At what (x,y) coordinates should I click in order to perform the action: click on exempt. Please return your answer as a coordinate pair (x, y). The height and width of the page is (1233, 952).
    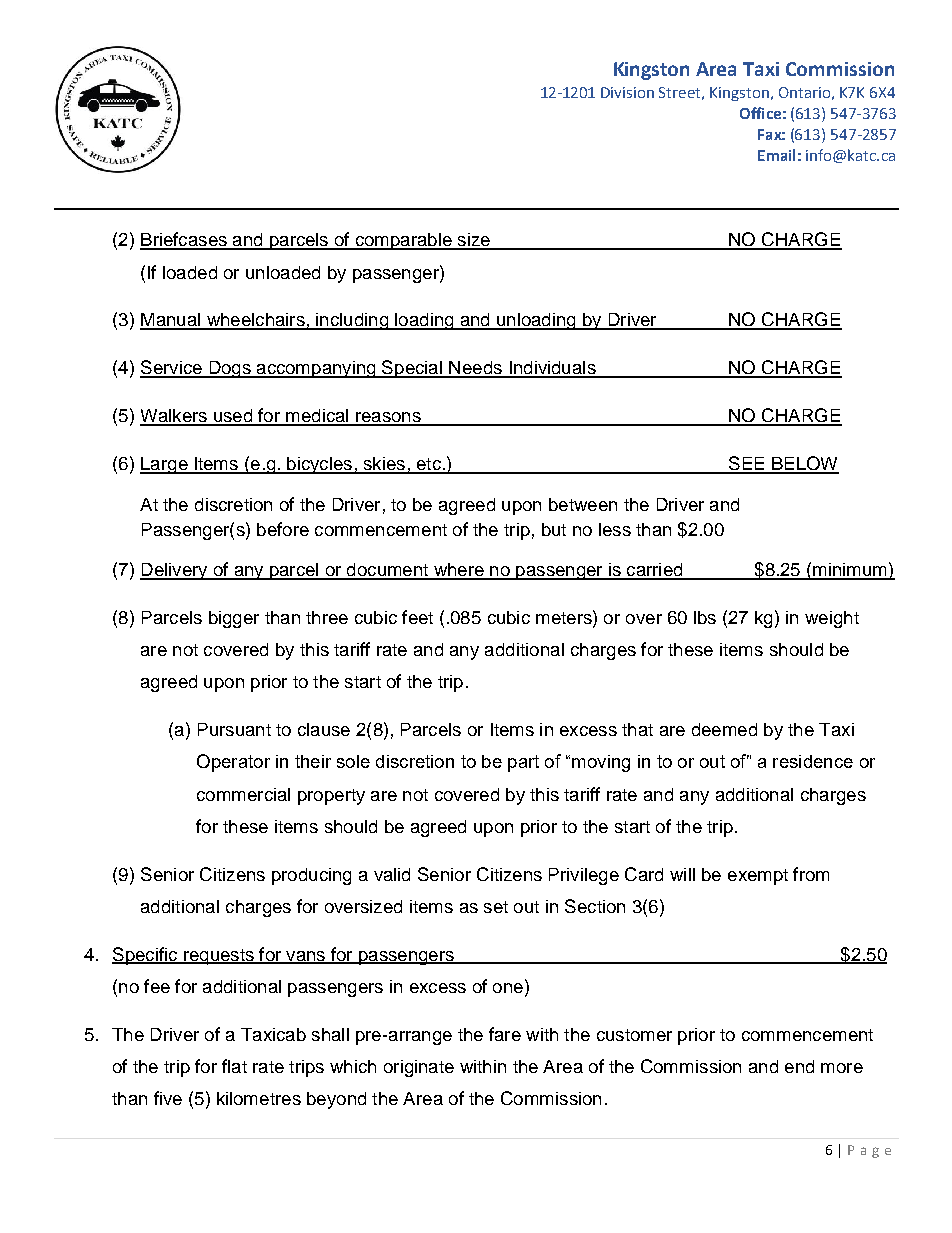
    Looking at the image, I should click on (758, 877).
